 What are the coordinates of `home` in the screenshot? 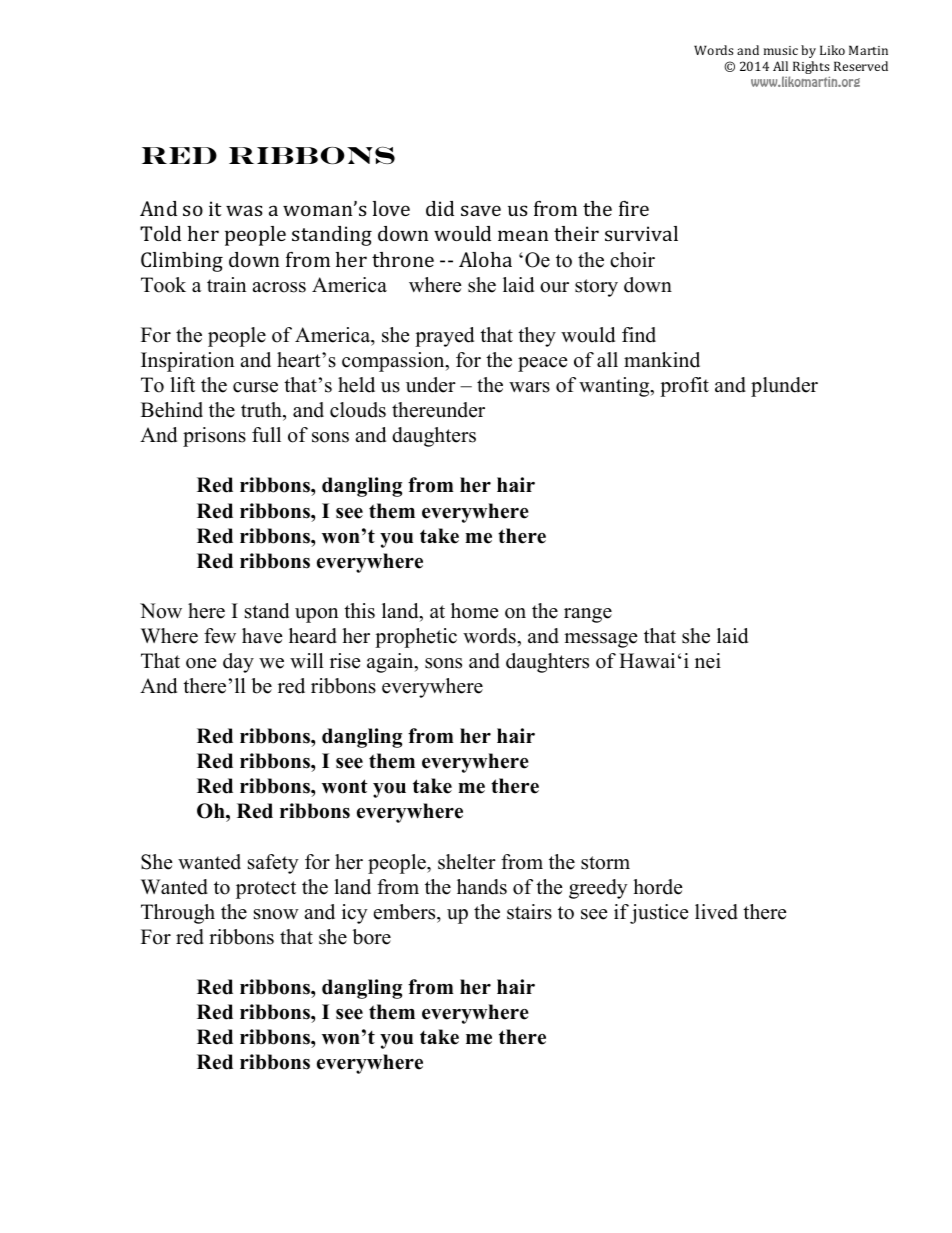 It's located at (475, 611).
